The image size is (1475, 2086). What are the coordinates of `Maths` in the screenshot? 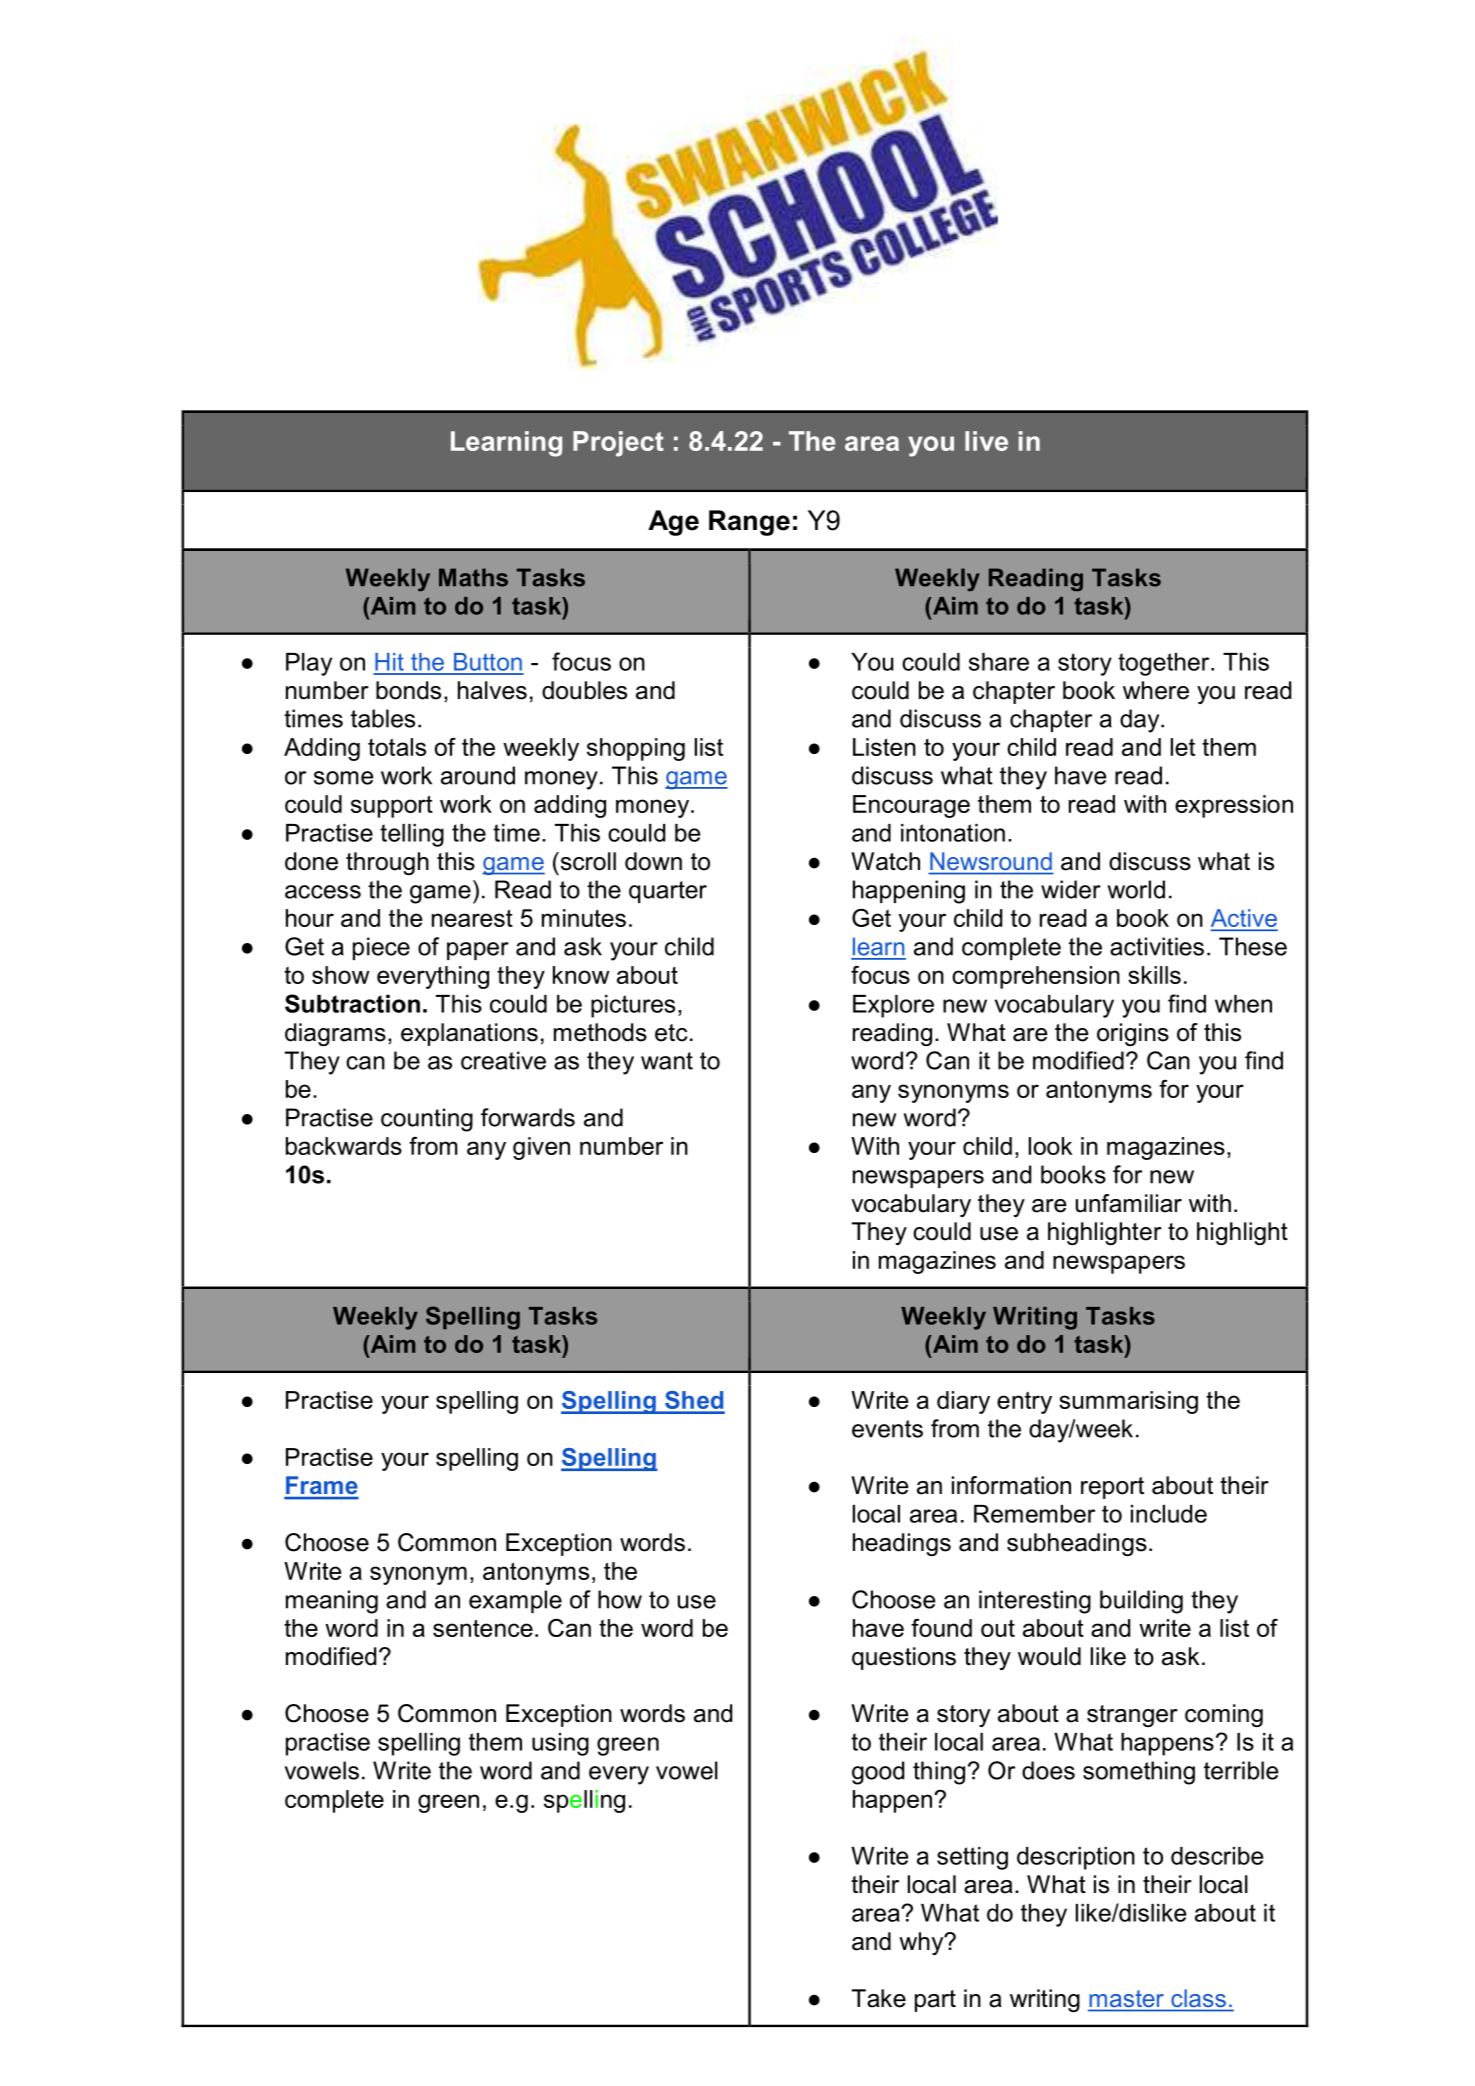 It's located at (473, 577).
